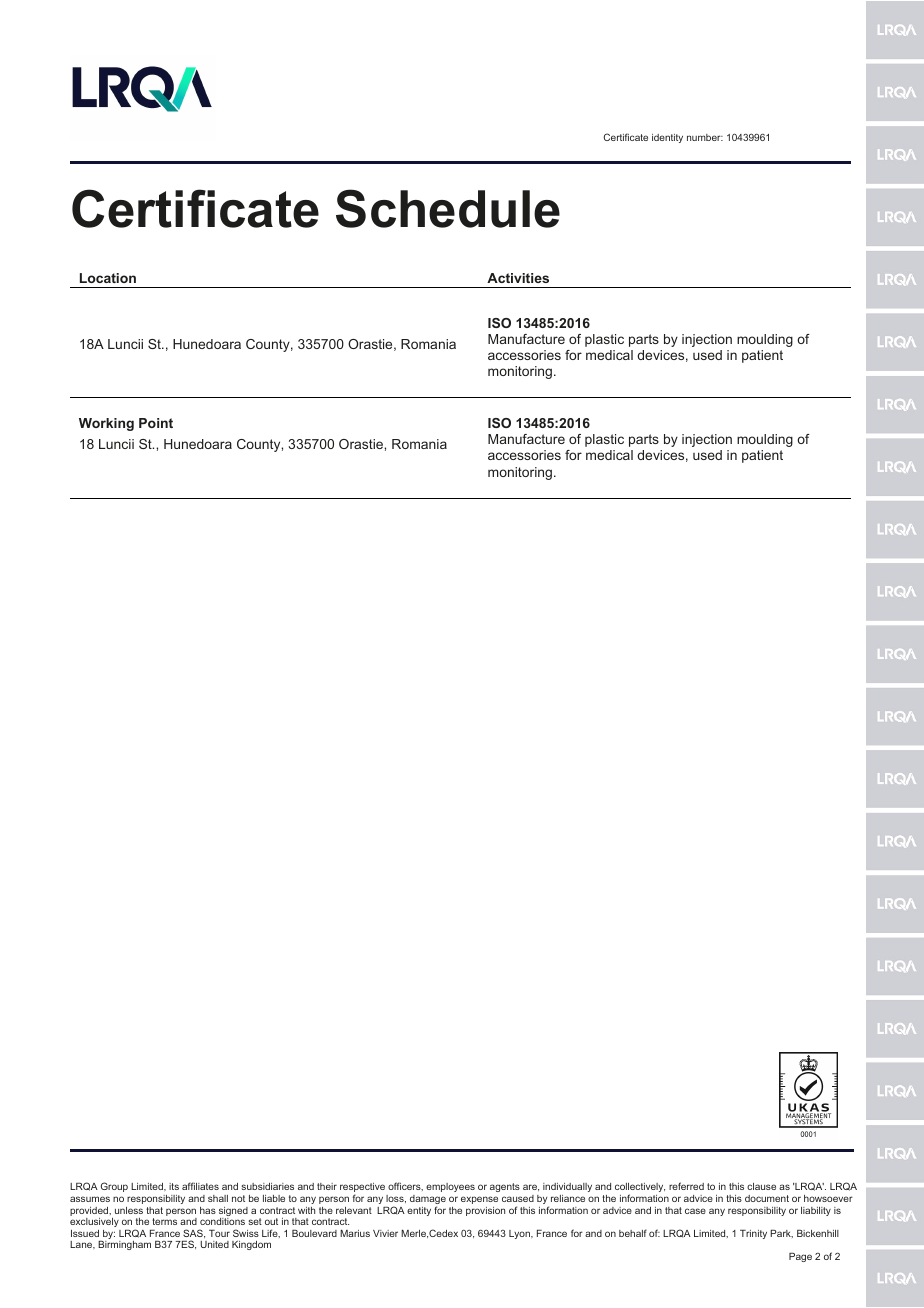 The image size is (924, 1308). I want to click on document, so click(767, 1198).
